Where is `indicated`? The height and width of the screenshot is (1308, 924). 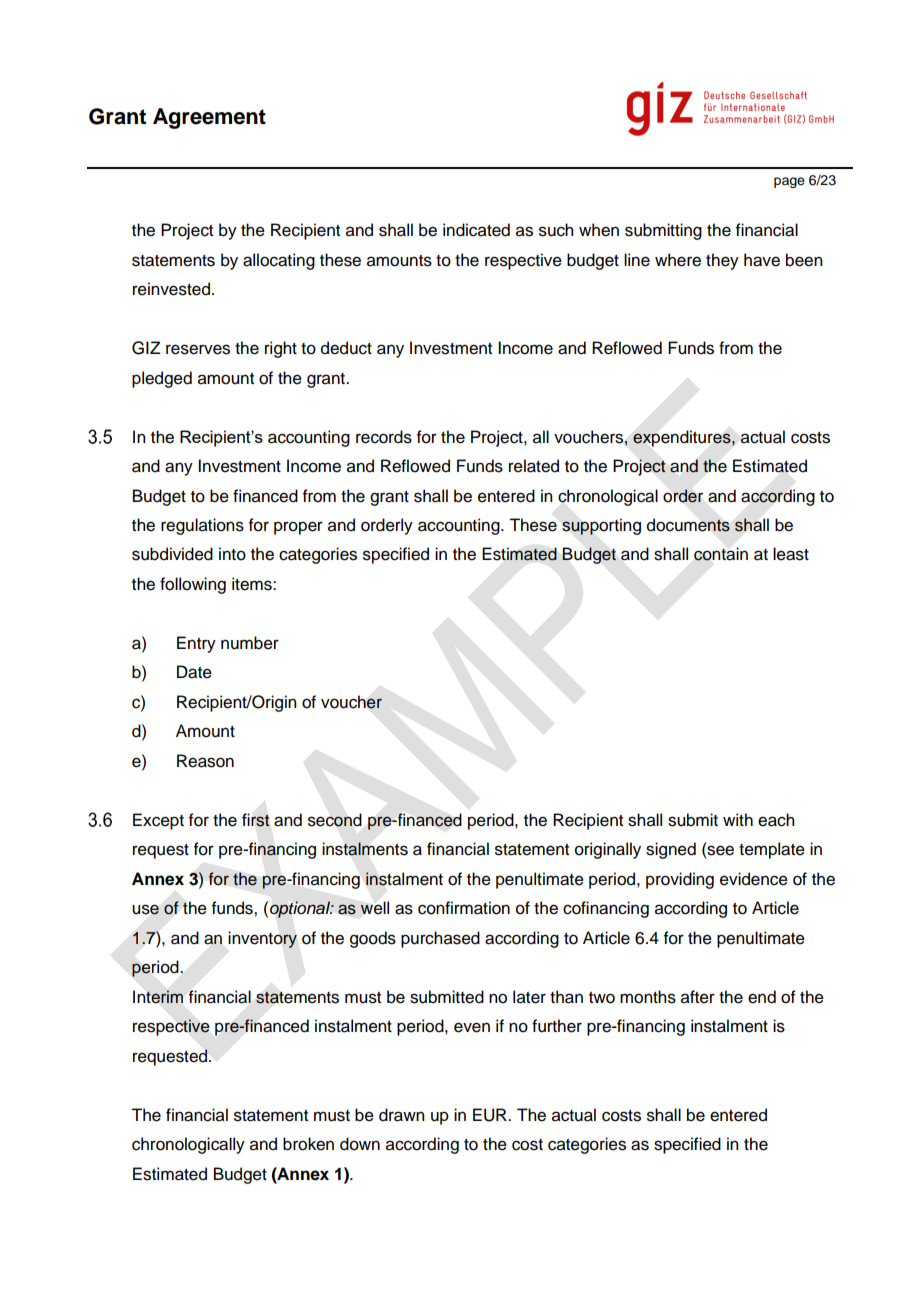 indicated is located at coordinates (476, 230).
